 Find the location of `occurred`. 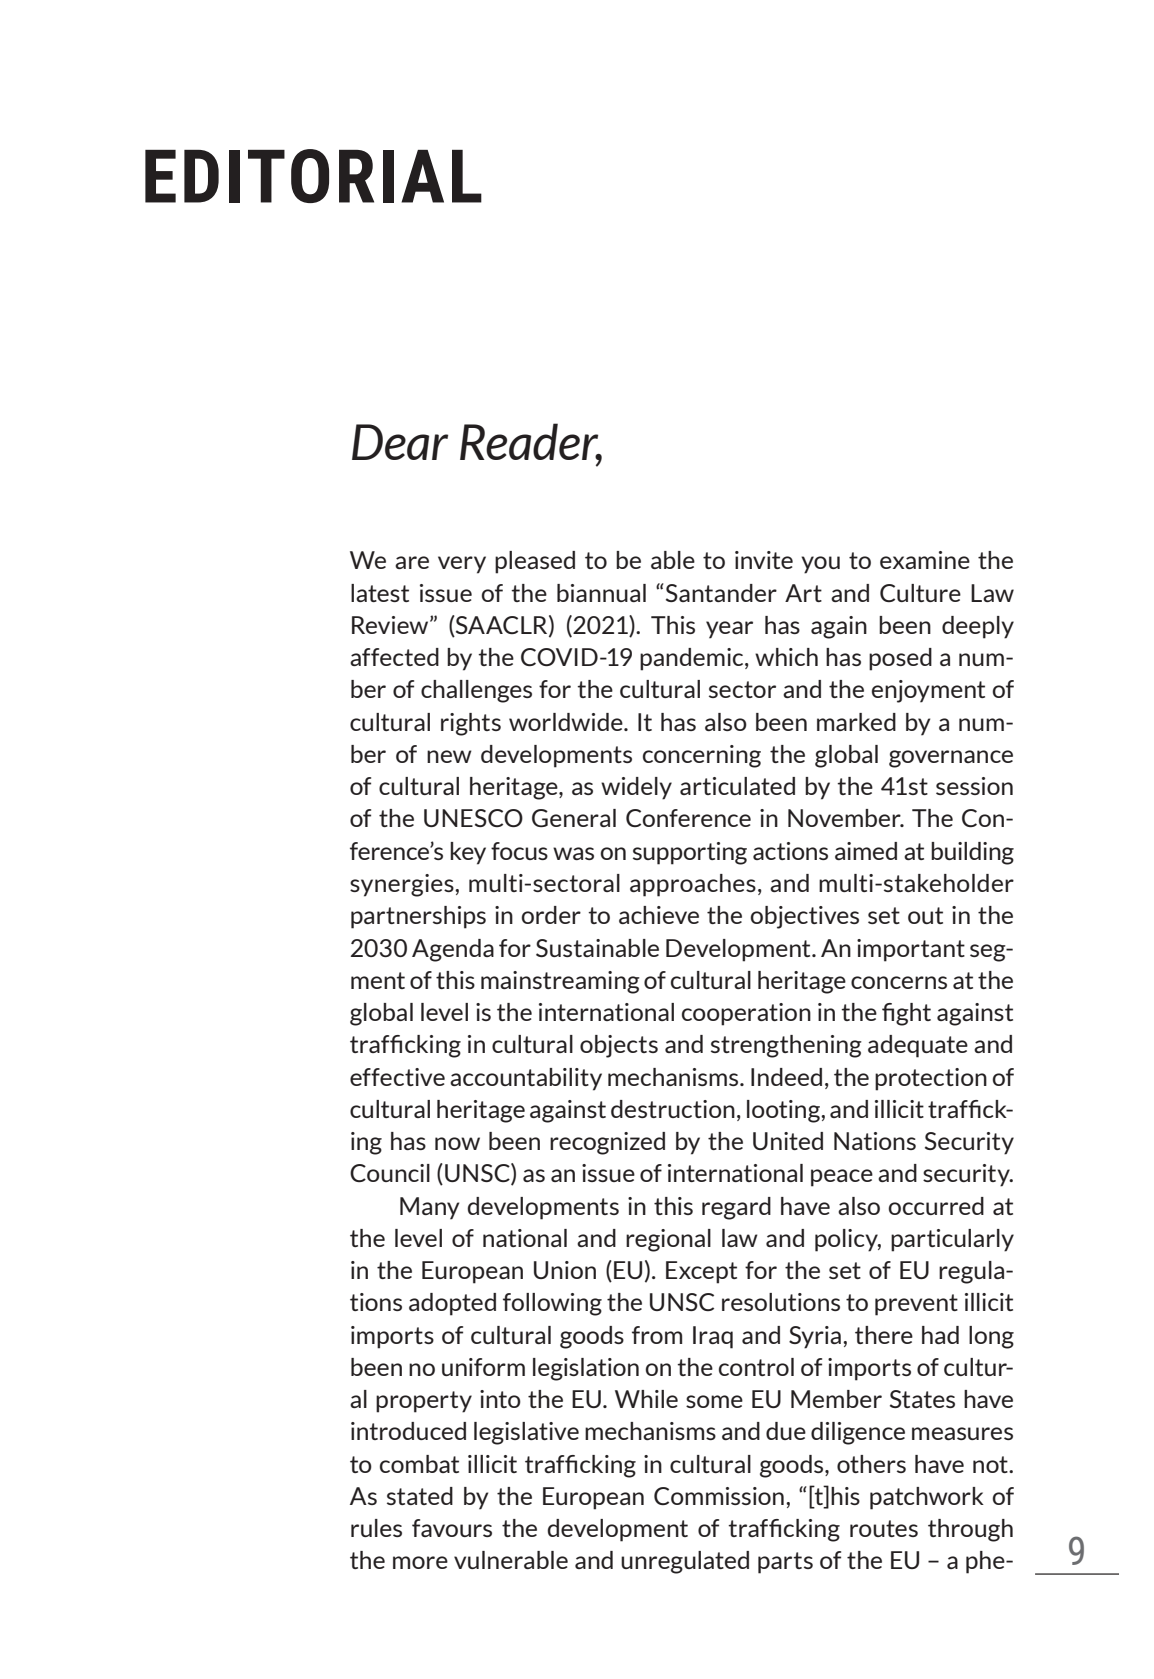

occurred is located at coordinates (936, 1206).
